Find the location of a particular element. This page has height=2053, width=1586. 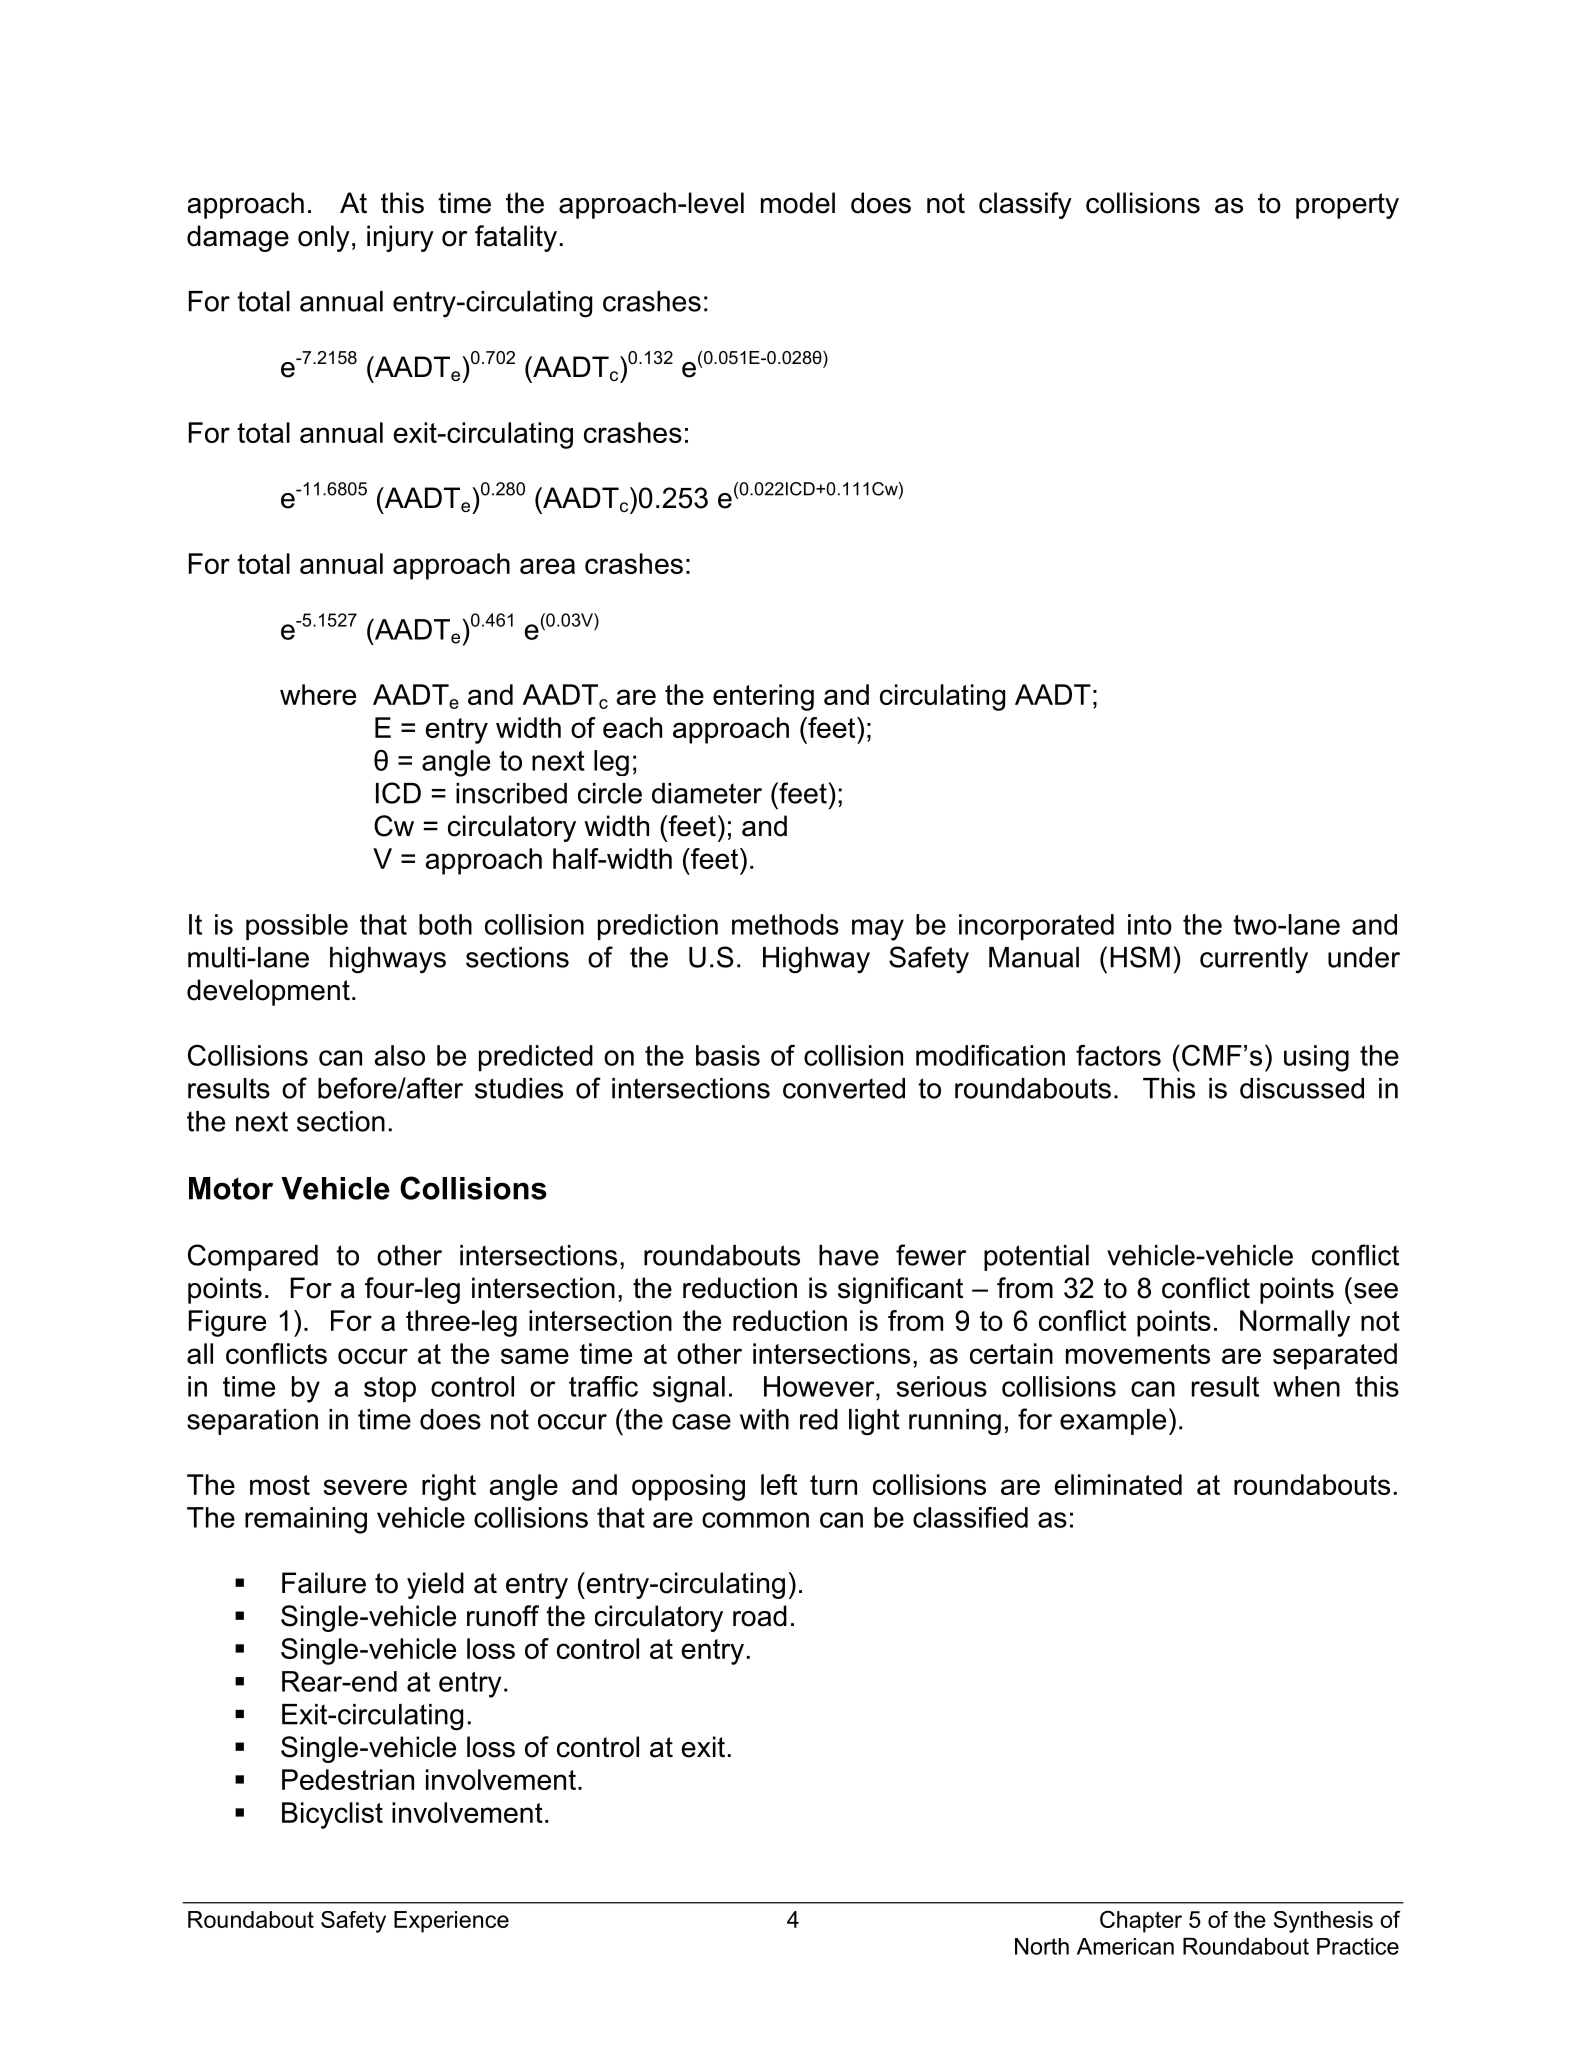

left is located at coordinates (779, 1484).
